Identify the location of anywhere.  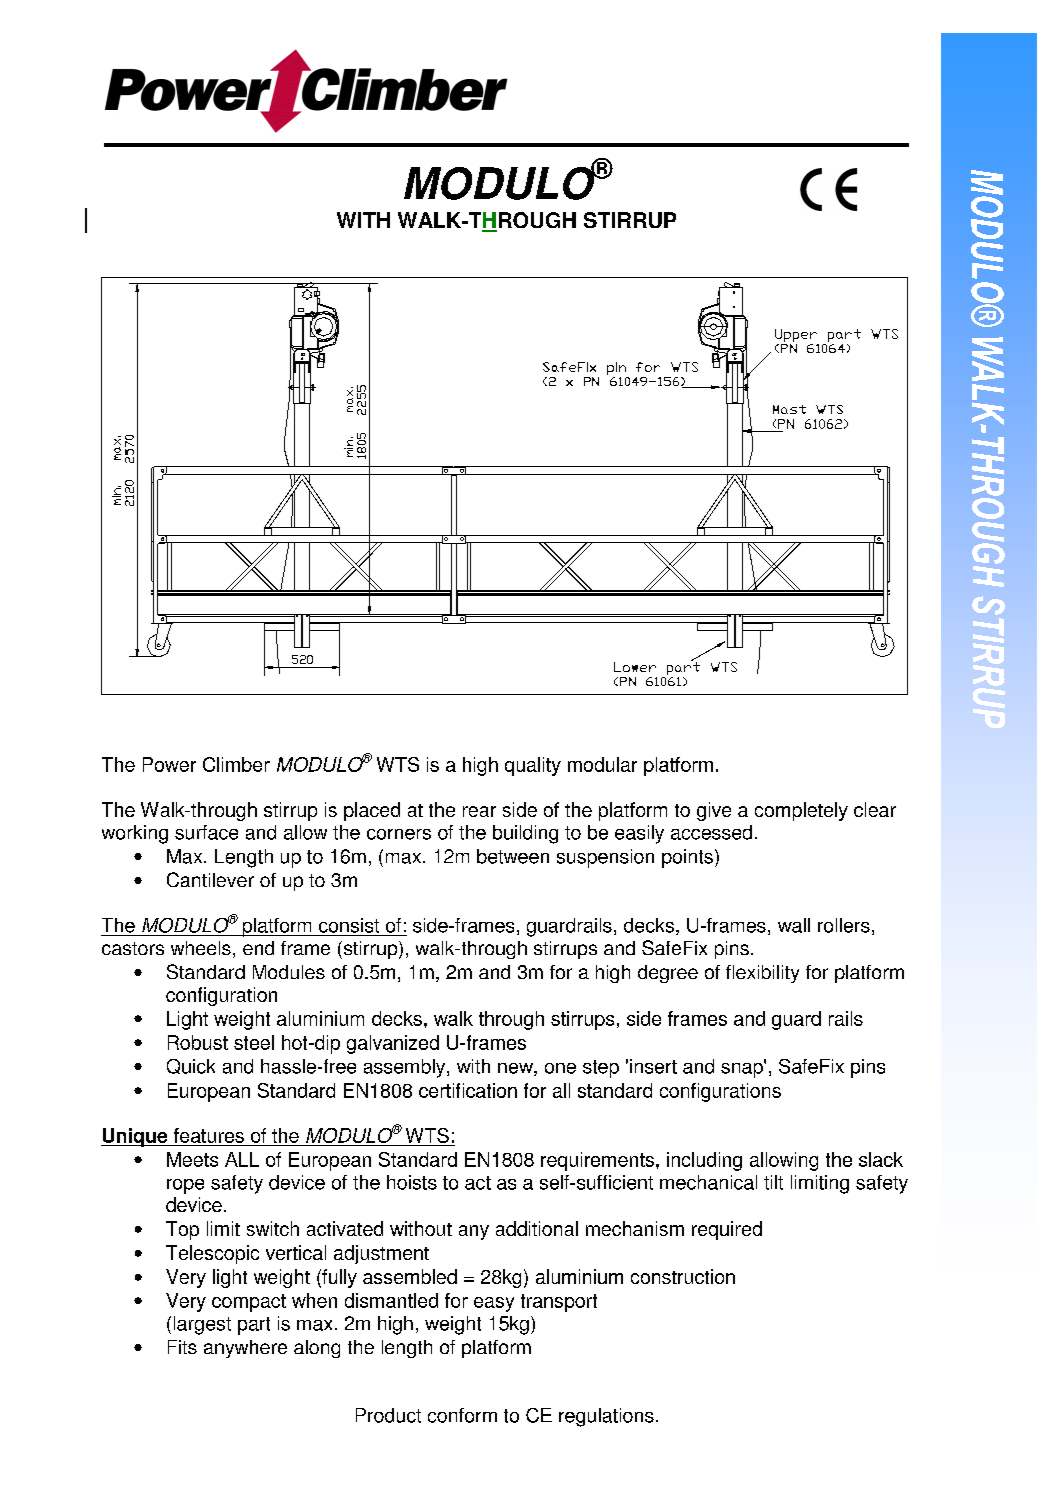
(245, 1349).
